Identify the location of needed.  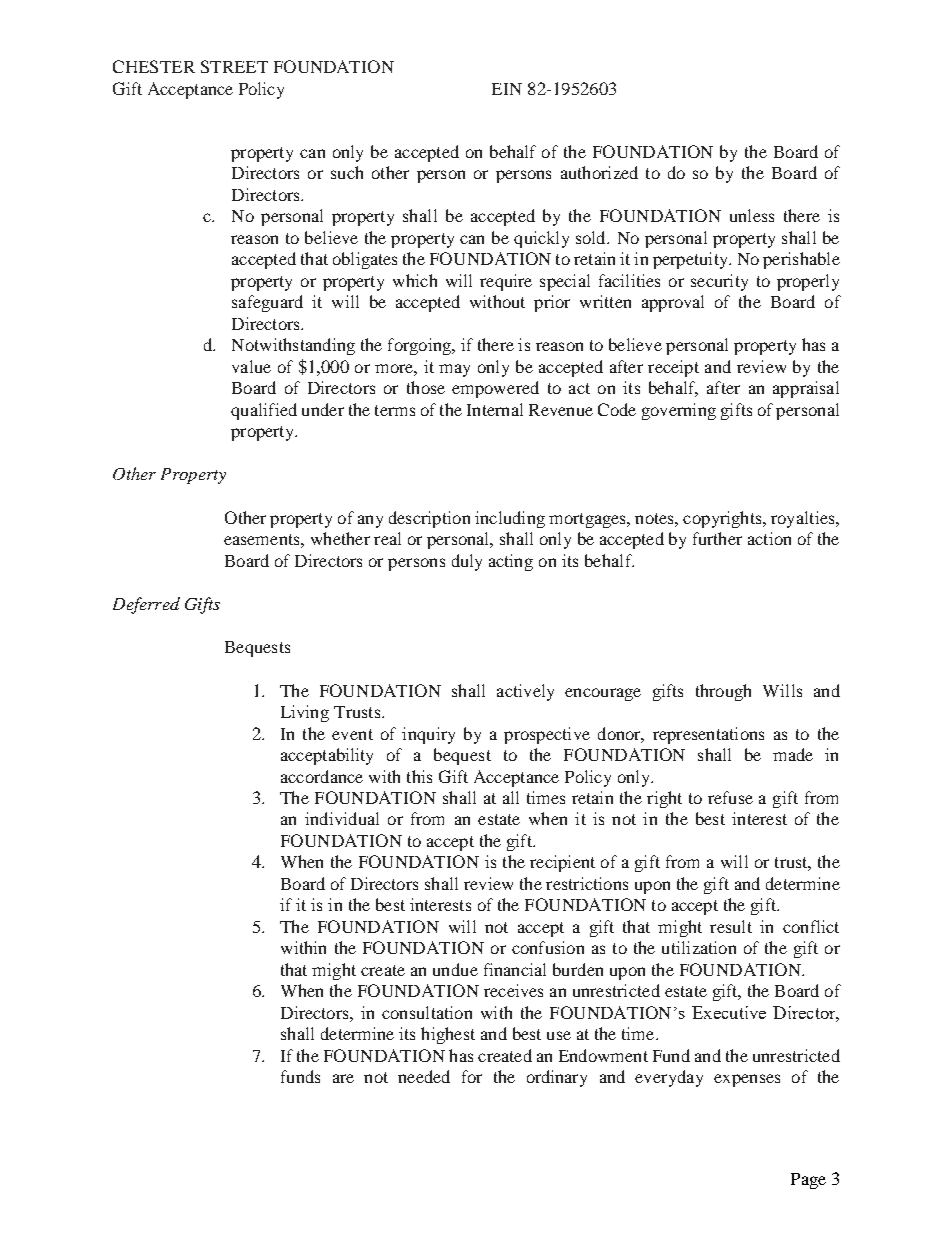
(424, 1076).
